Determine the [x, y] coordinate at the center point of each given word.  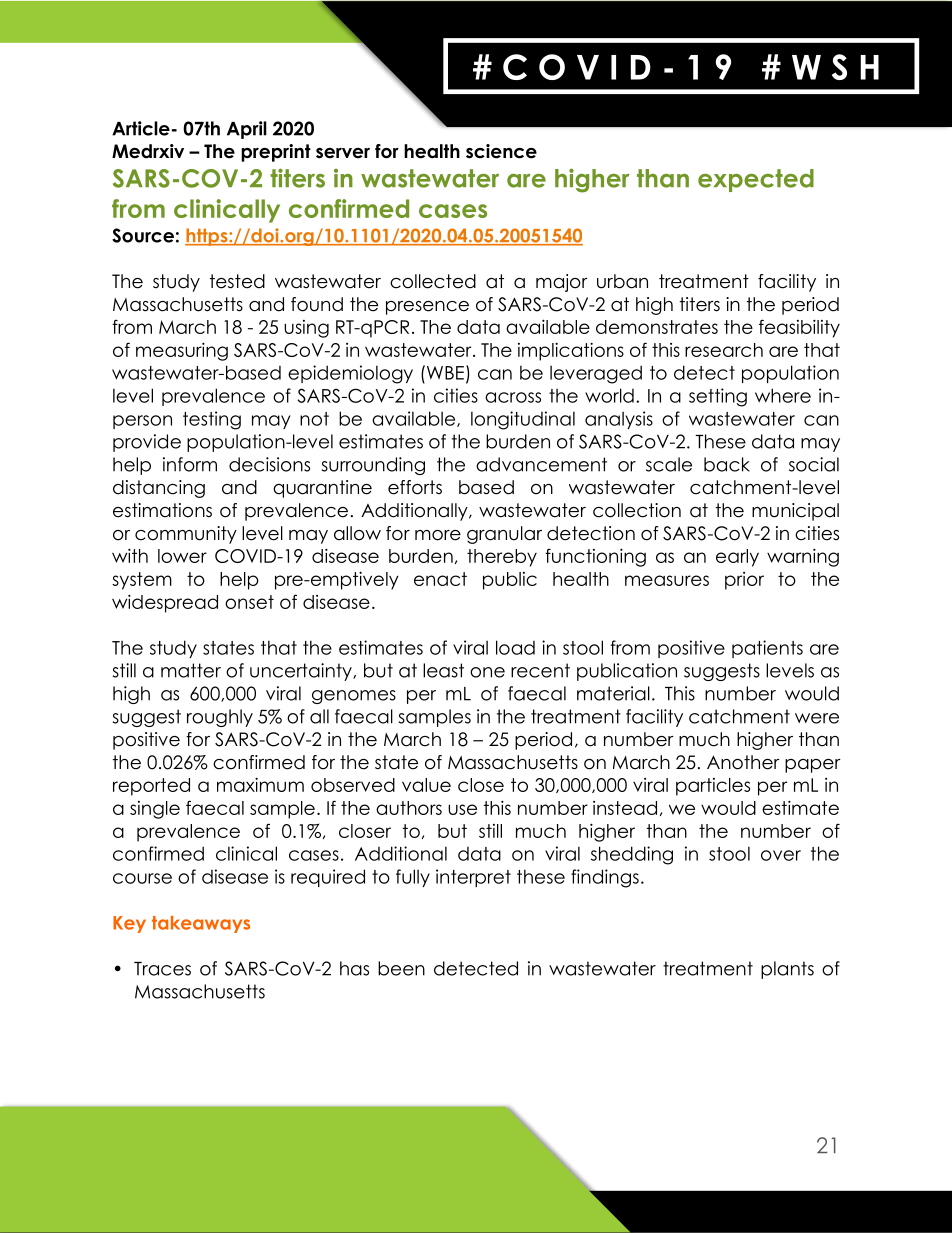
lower [182, 556]
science [501, 151]
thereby [502, 558]
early [737, 558]
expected [756, 180]
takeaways [201, 924]
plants [787, 970]
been [401, 968]
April [247, 130]
